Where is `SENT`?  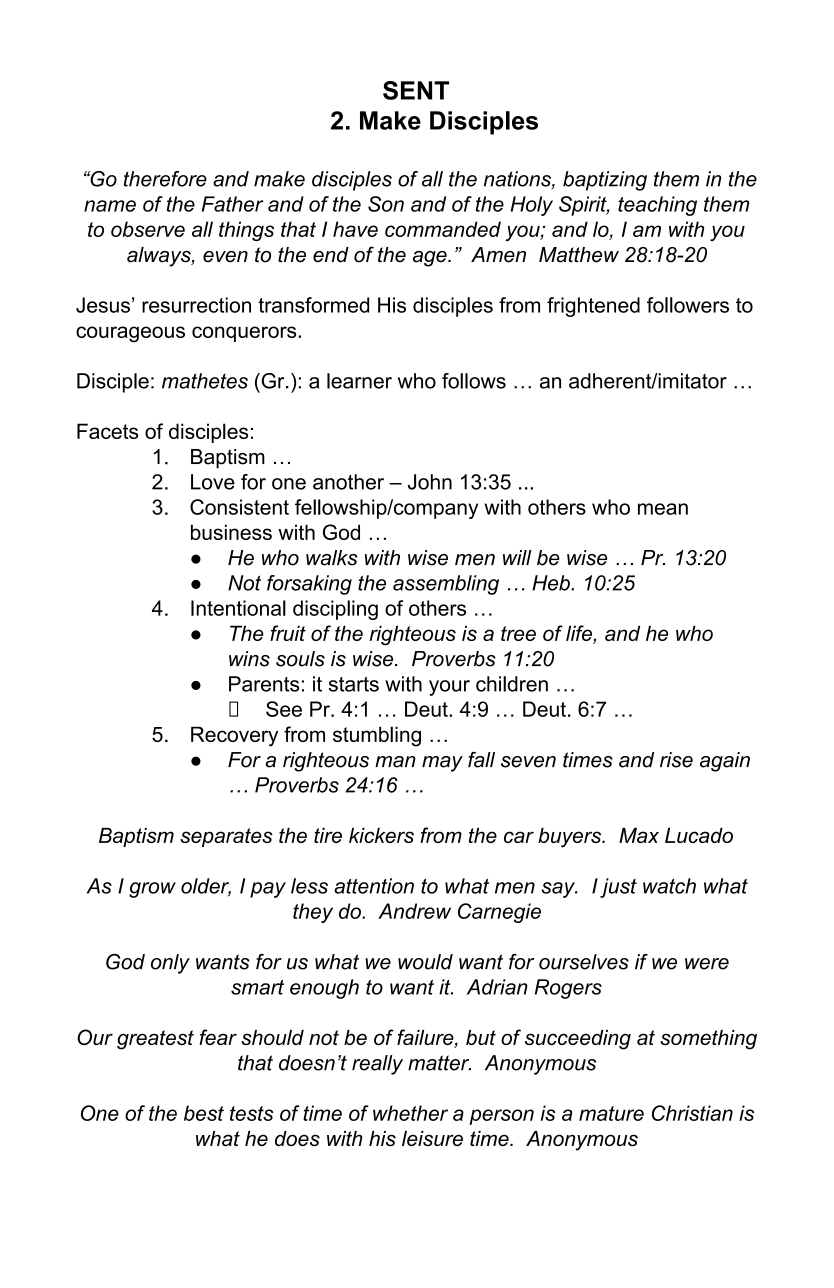
SENT is located at coordinates (416, 90).
